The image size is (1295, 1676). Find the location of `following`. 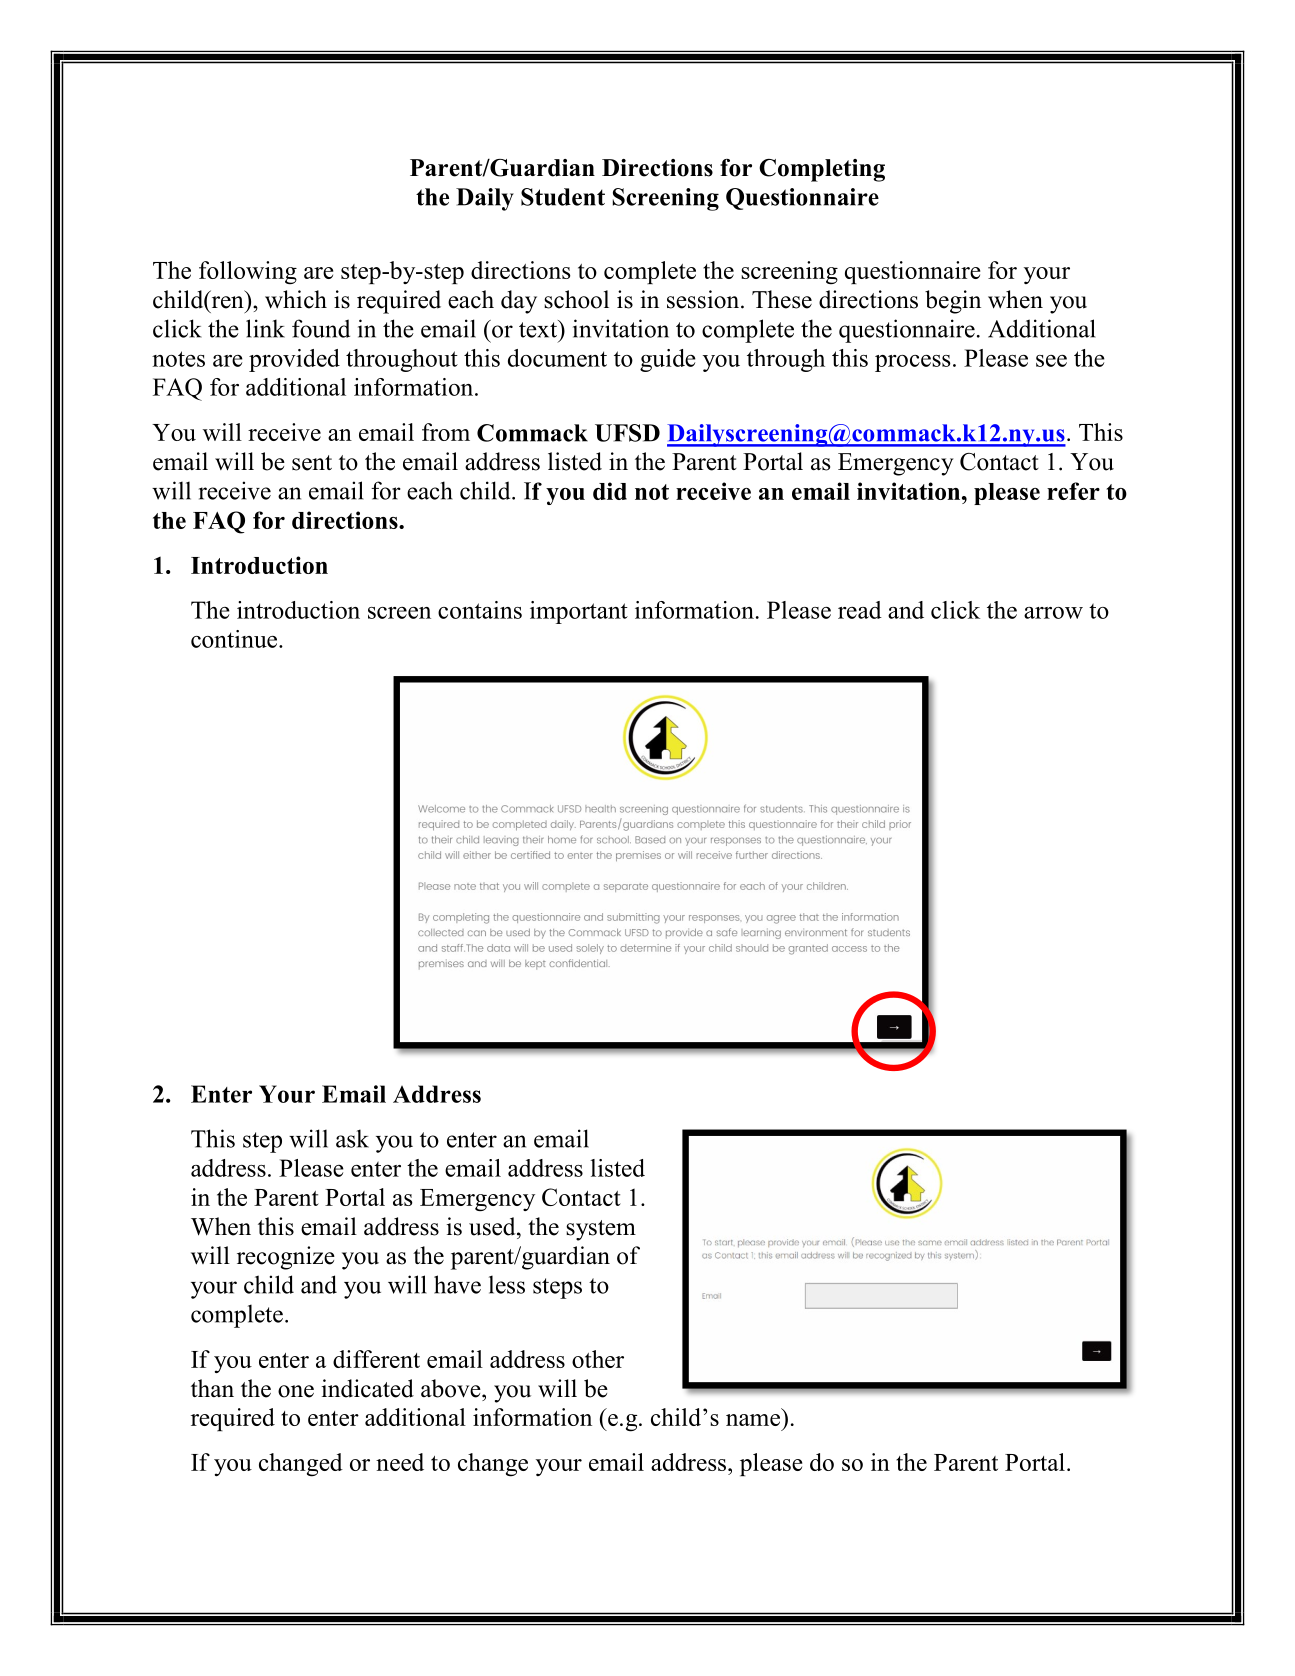

following is located at coordinates (248, 273).
